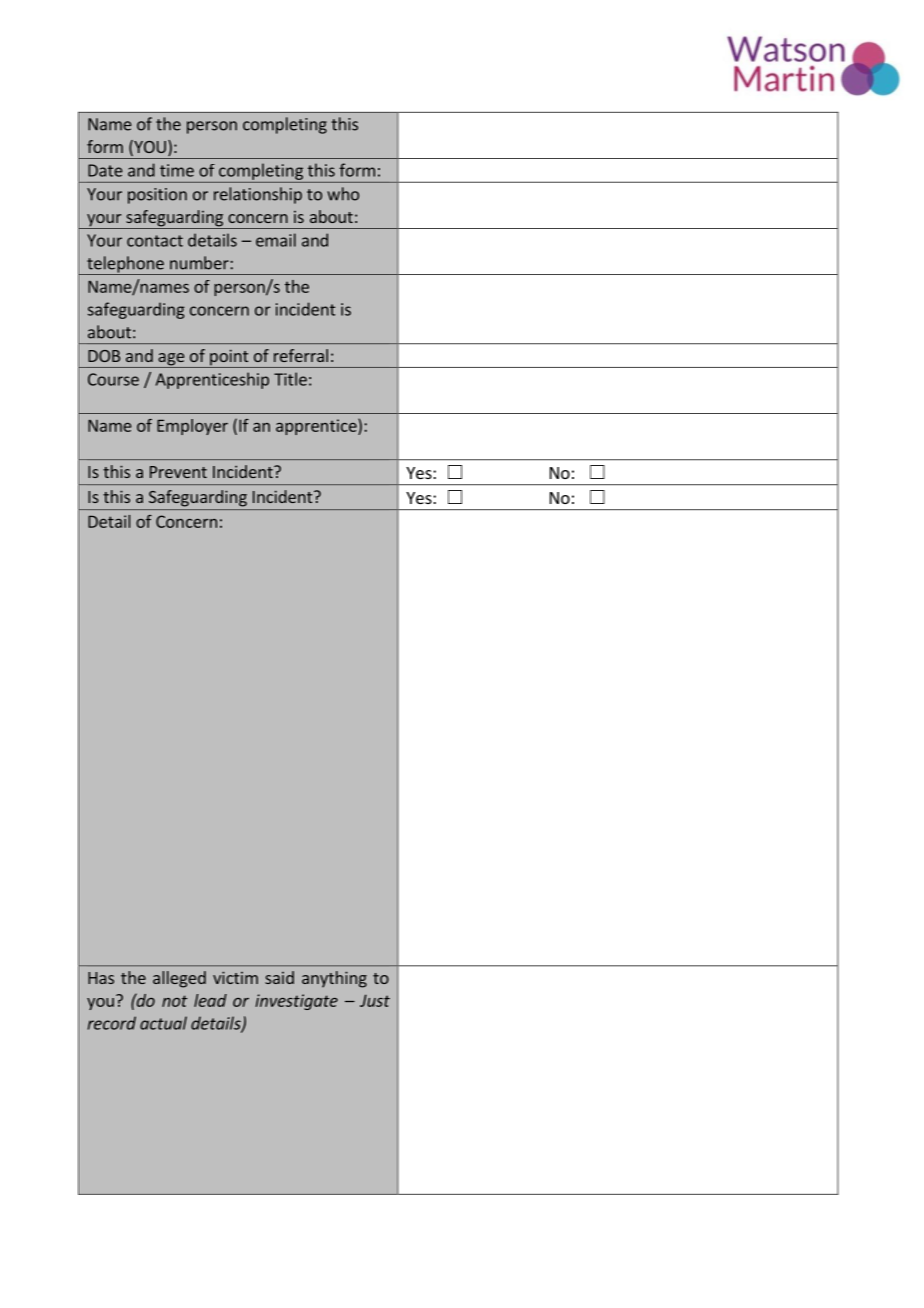 The image size is (924, 1308). I want to click on victim, so click(235, 977).
